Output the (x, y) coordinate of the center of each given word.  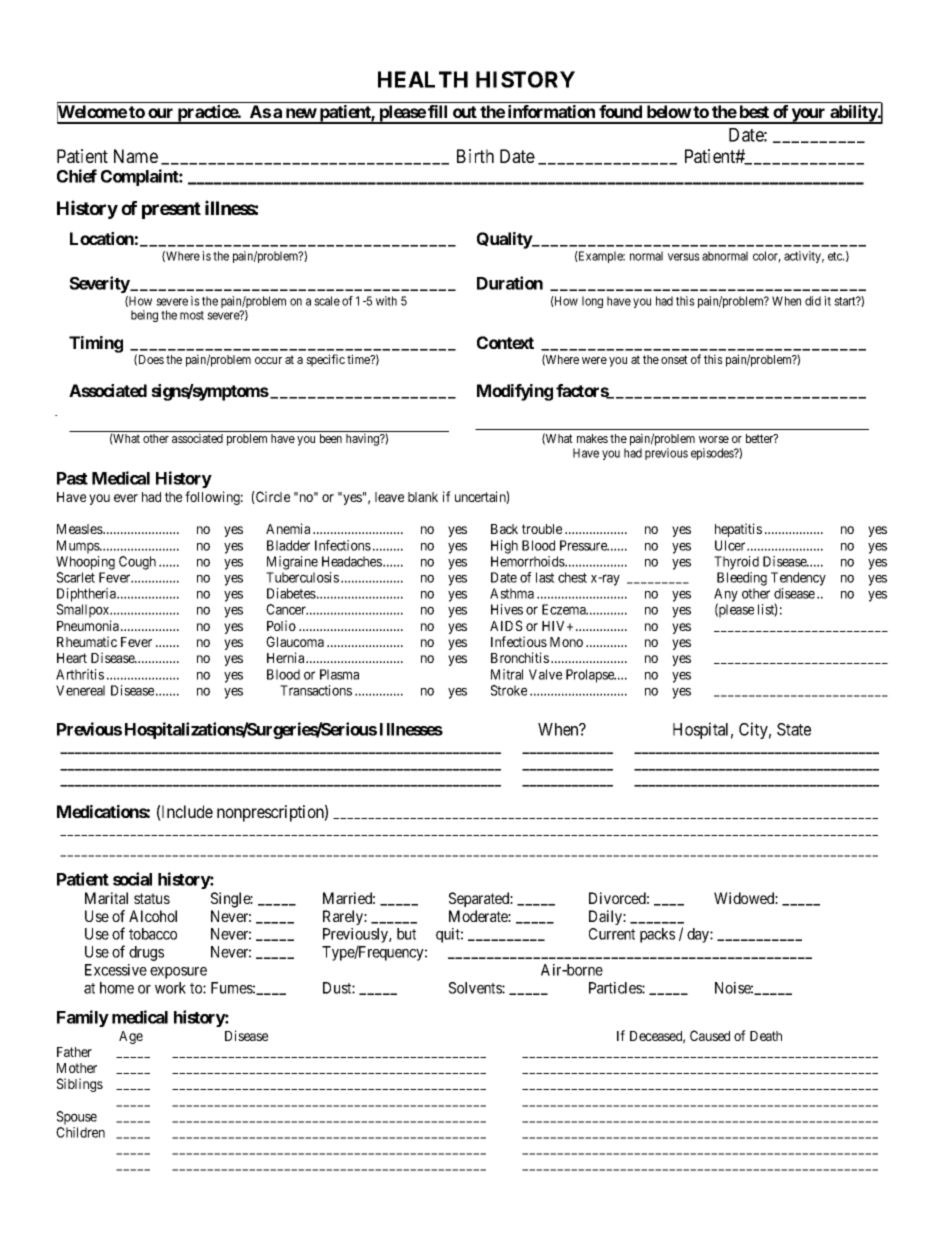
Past (72, 478)
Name (136, 156)
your (809, 116)
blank (423, 497)
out (465, 112)
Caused (710, 1035)
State (794, 729)
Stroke (509, 690)
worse (714, 439)
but (406, 934)
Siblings (80, 1085)
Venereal (80, 690)
